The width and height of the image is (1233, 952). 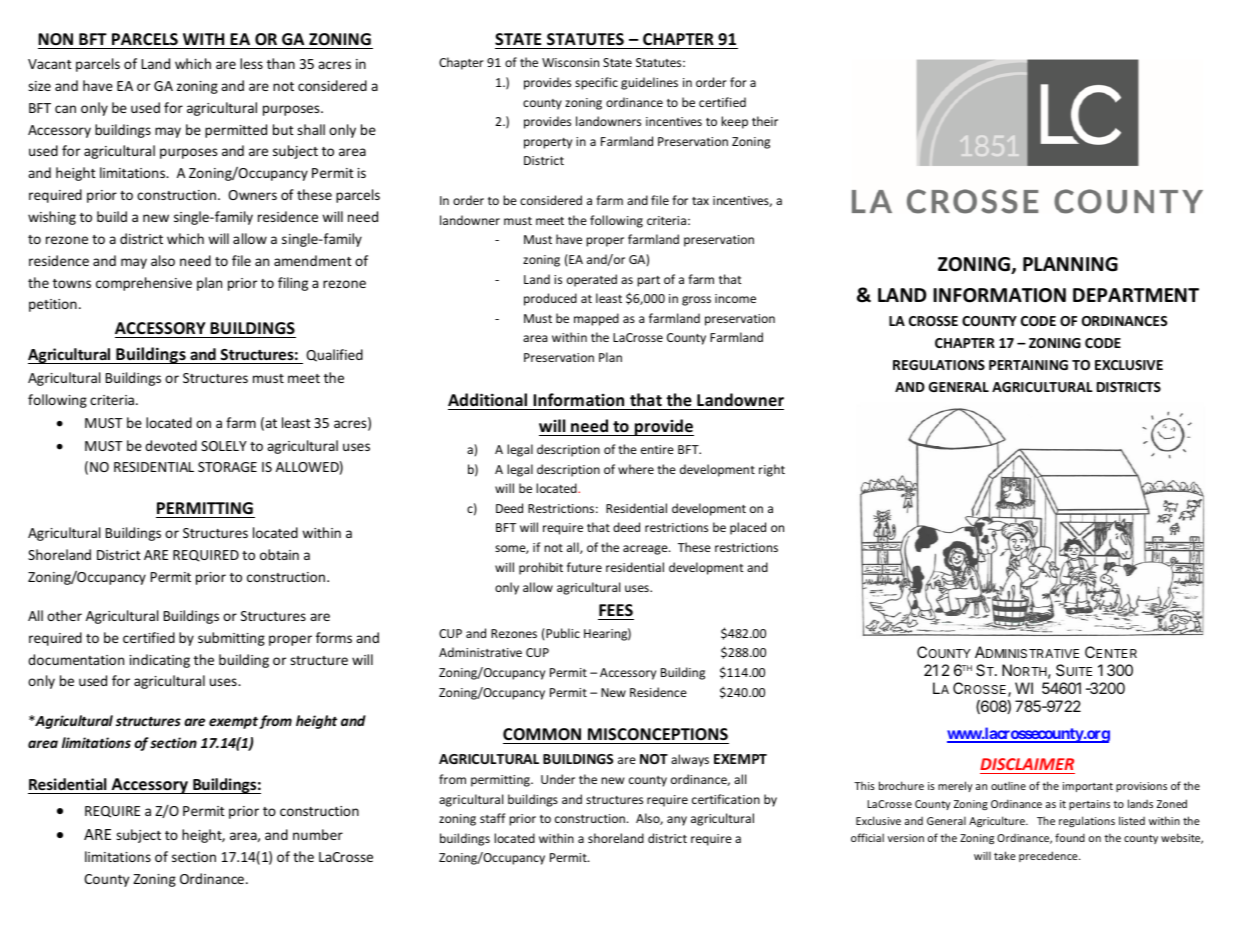 What do you see at coordinates (677, 821) in the image?
I see `any` at bounding box center [677, 821].
